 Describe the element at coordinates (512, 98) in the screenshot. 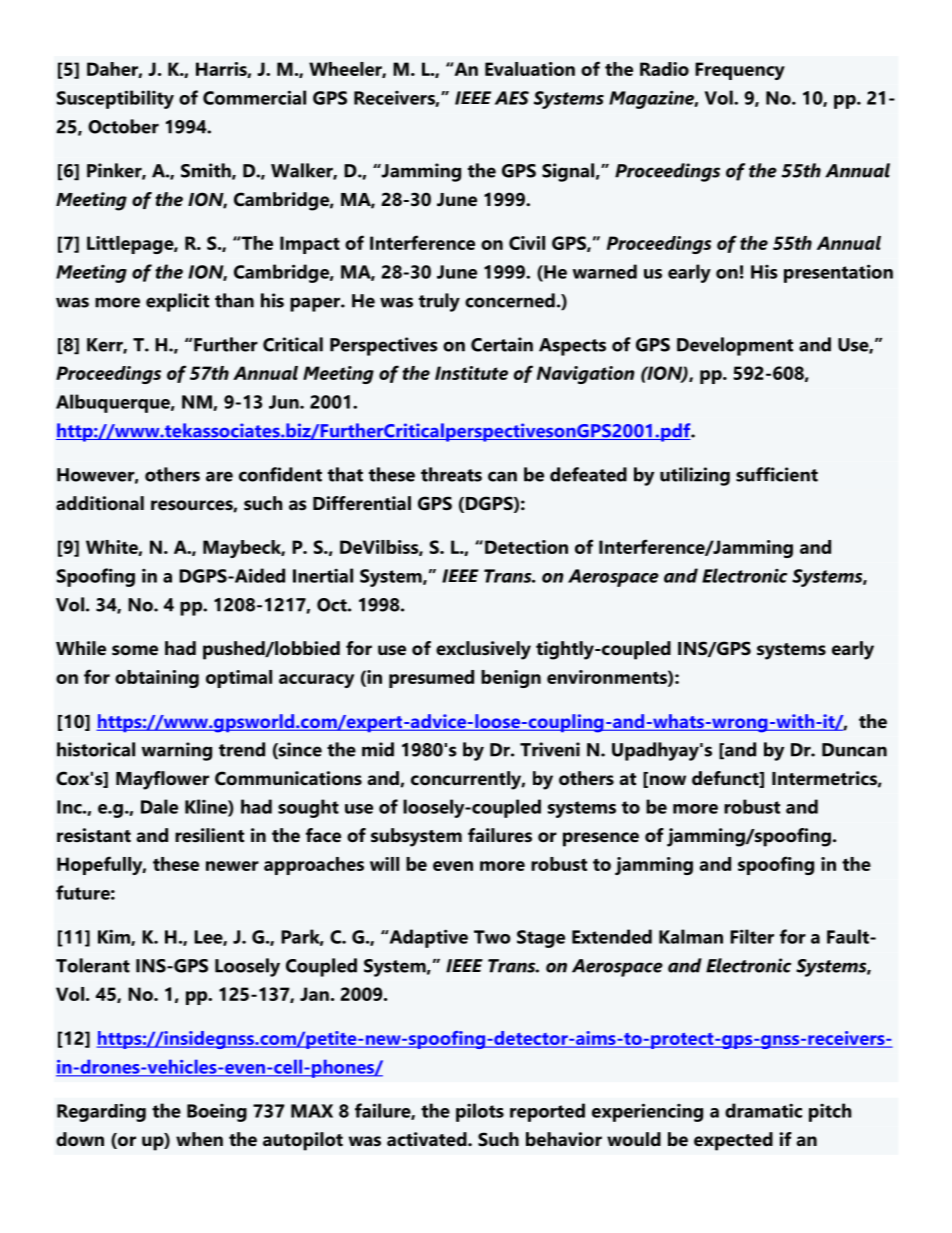

I see `AES` at that location.
